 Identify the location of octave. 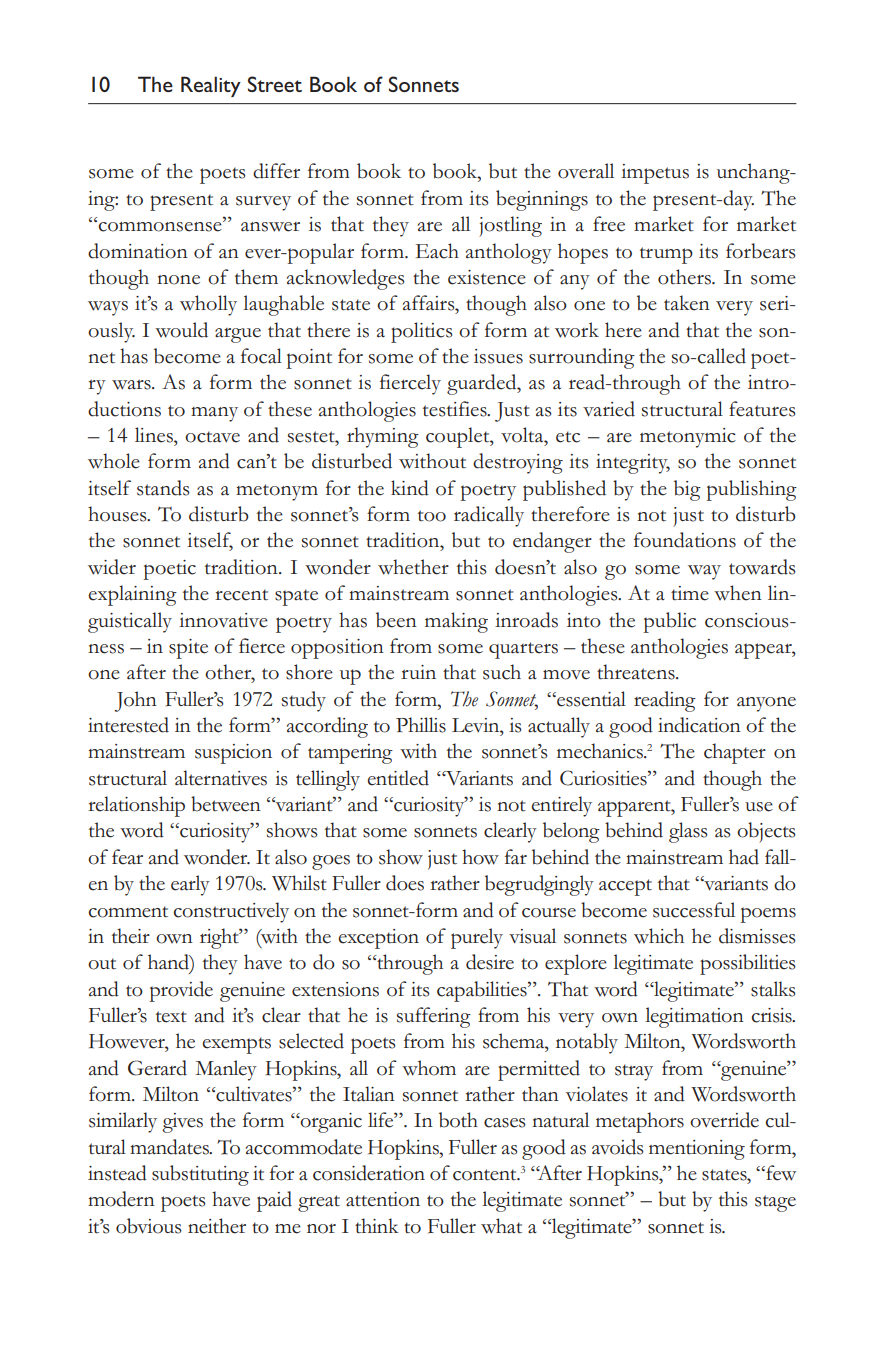
(212, 437).
